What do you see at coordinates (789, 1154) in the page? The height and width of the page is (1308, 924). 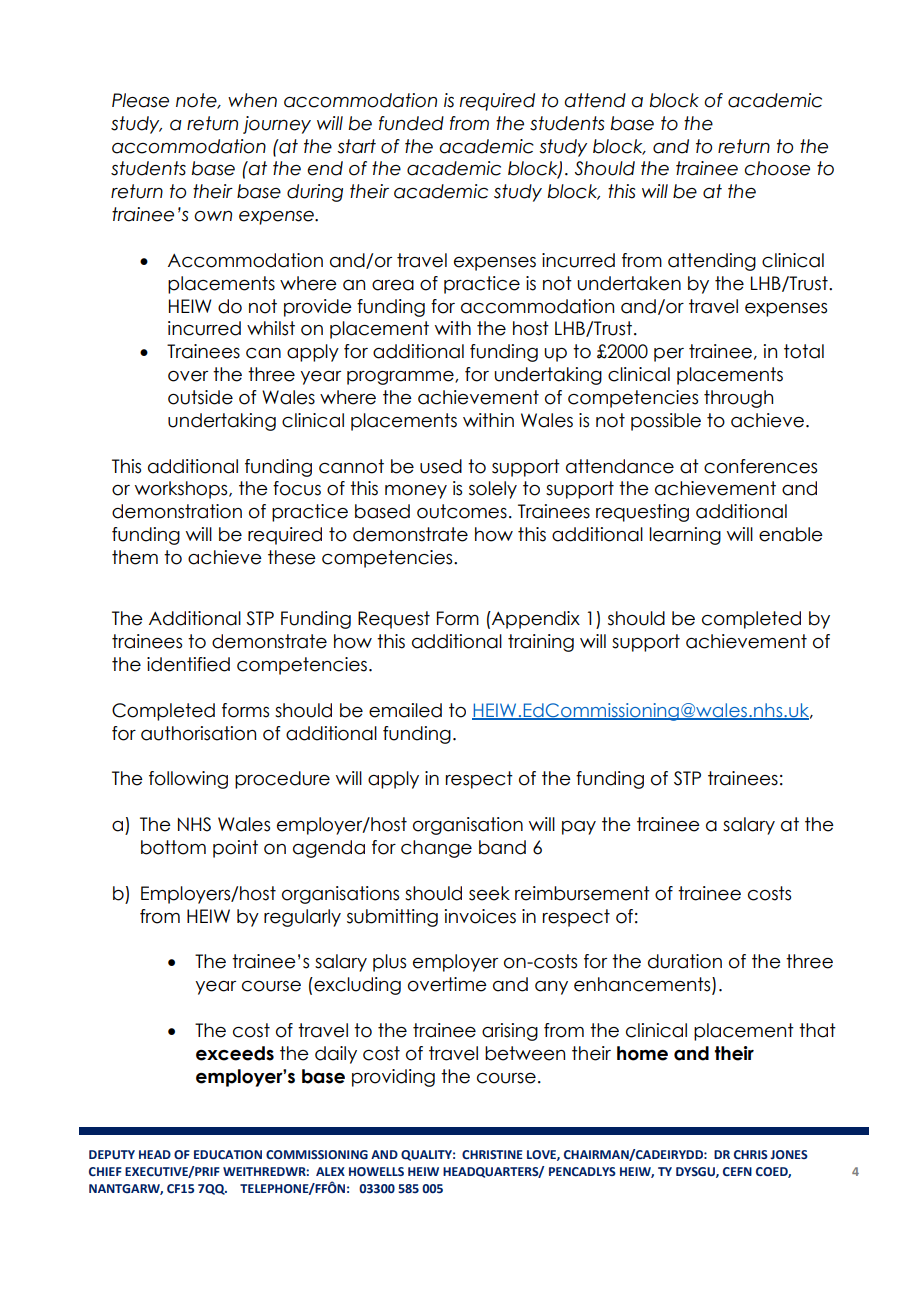 I see `JONES` at bounding box center [789, 1154].
